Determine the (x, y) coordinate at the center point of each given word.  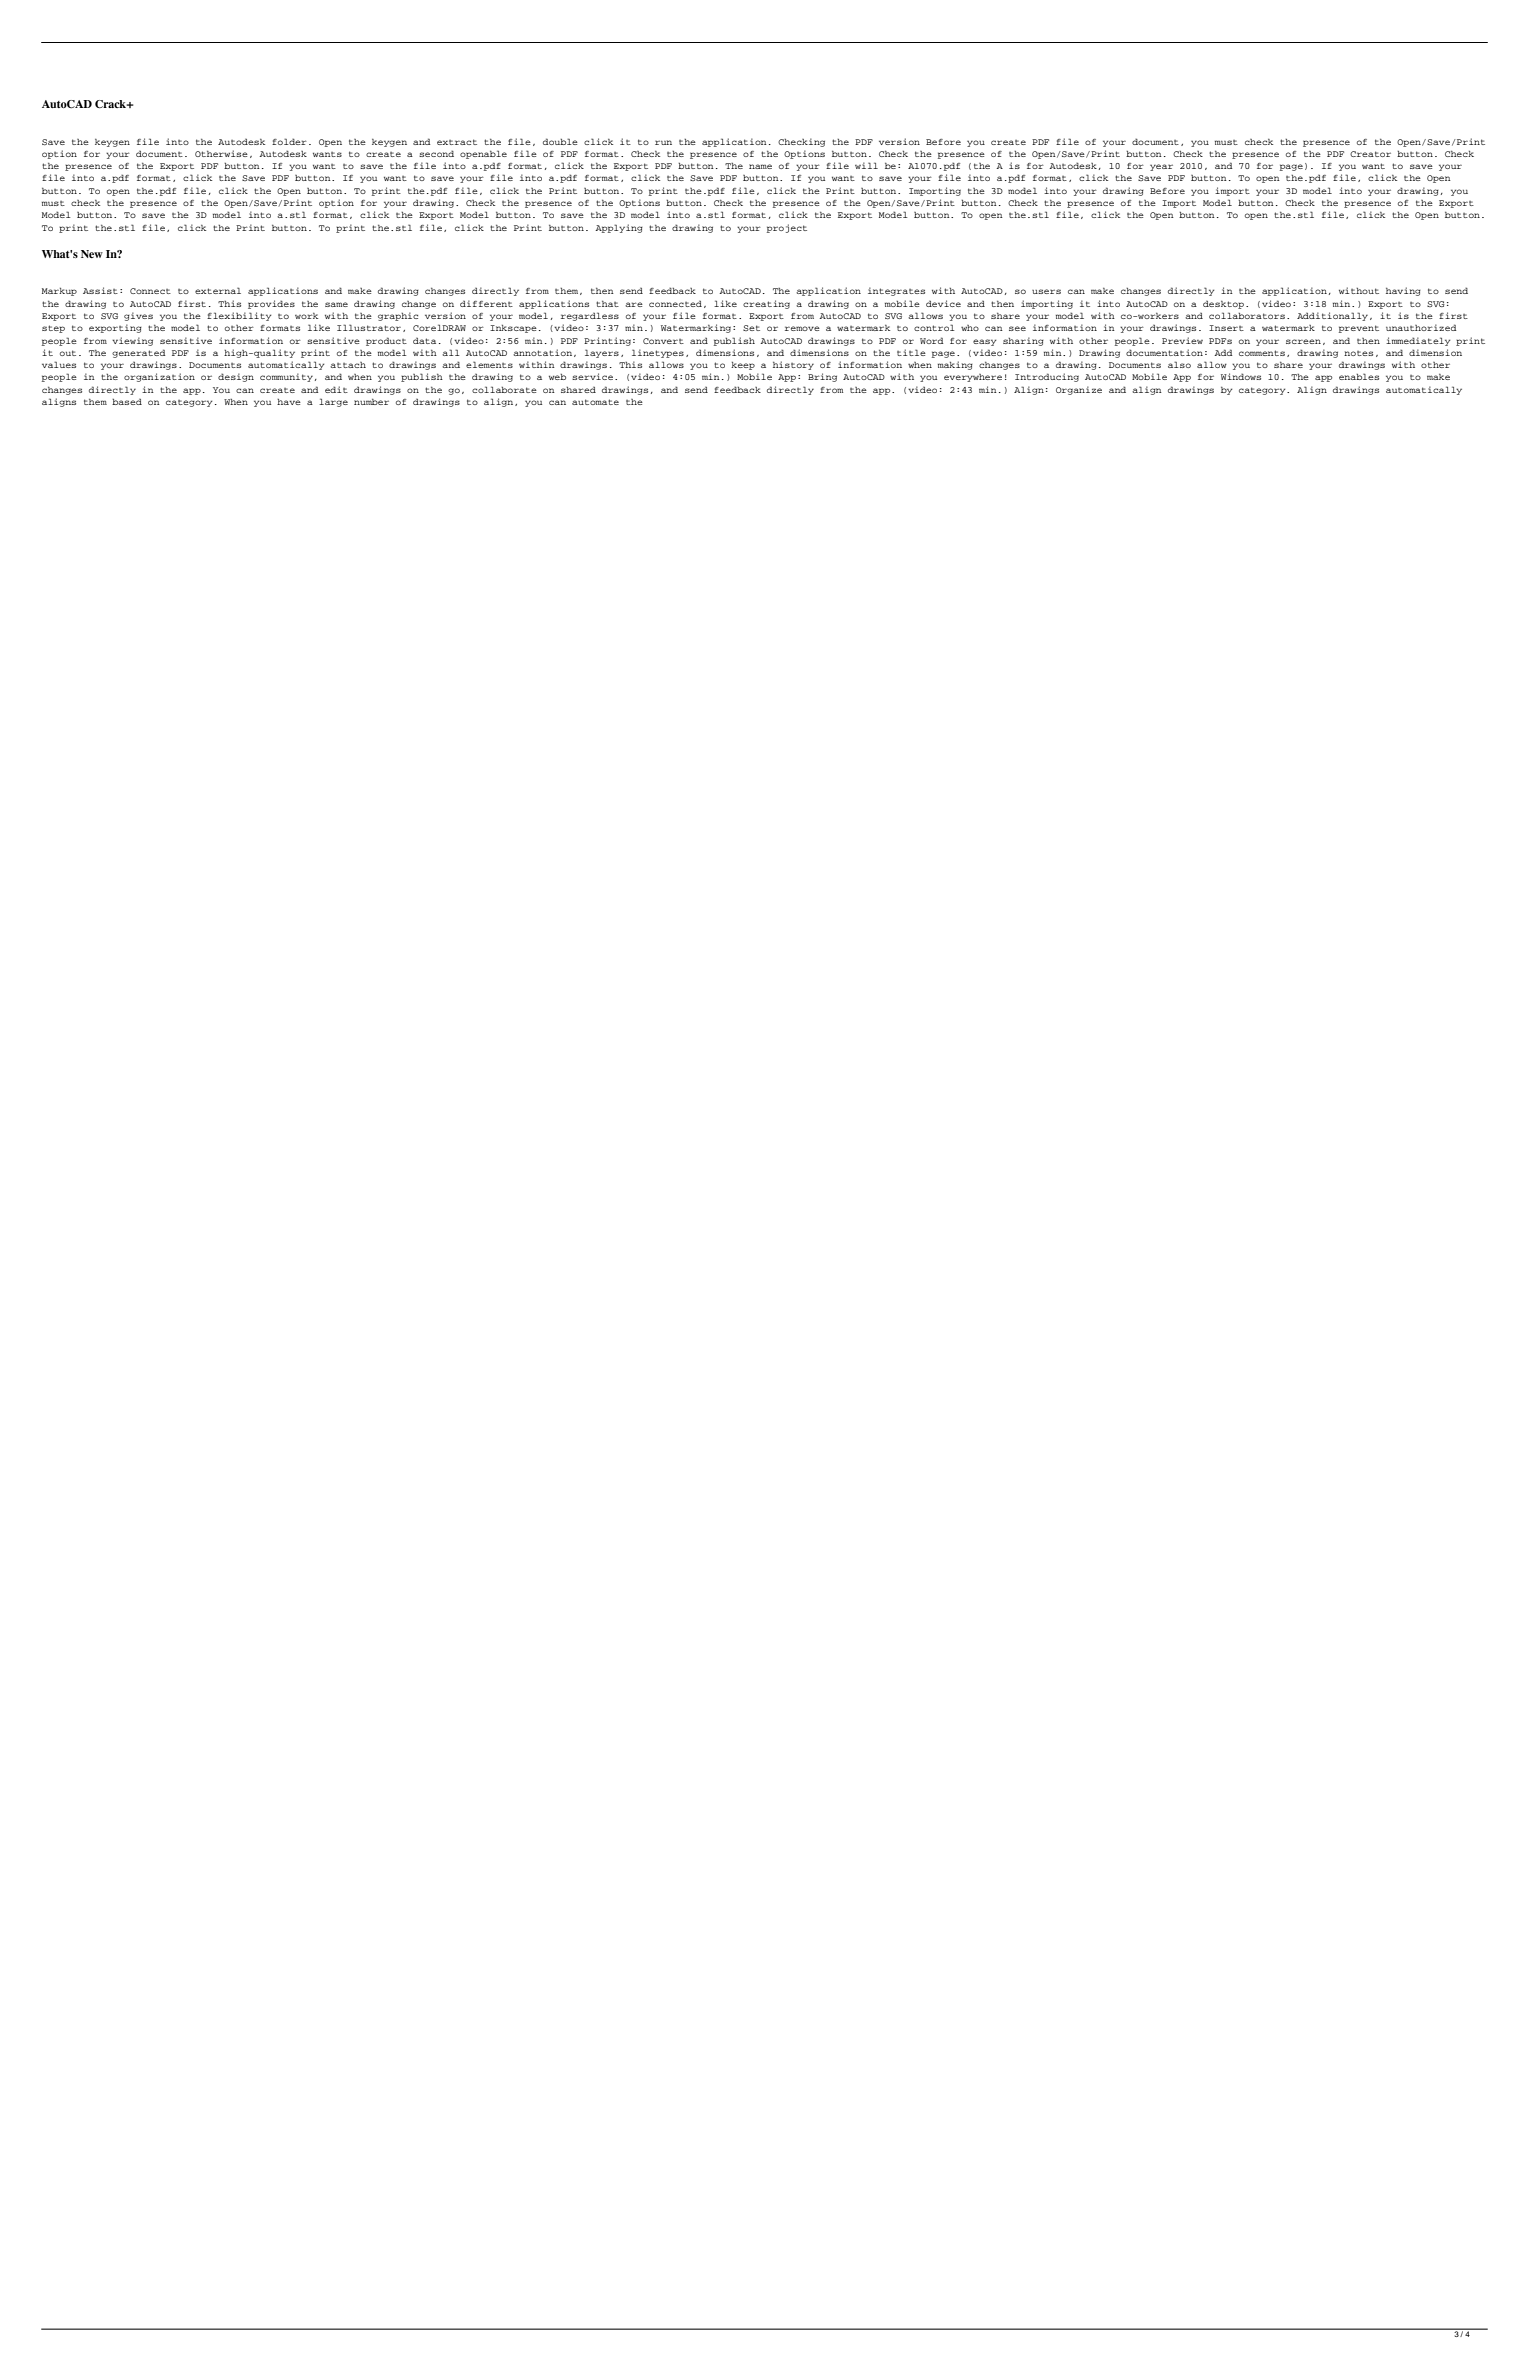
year (1161, 167)
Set (751, 328)
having (1403, 291)
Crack (111, 104)
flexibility (239, 316)
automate (595, 402)
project (787, 228)
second (436, 153)
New (92, 254)
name (760, 166)
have (289, 402)
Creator (1370, 154)
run (663, 142)
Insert (1226, 328)
